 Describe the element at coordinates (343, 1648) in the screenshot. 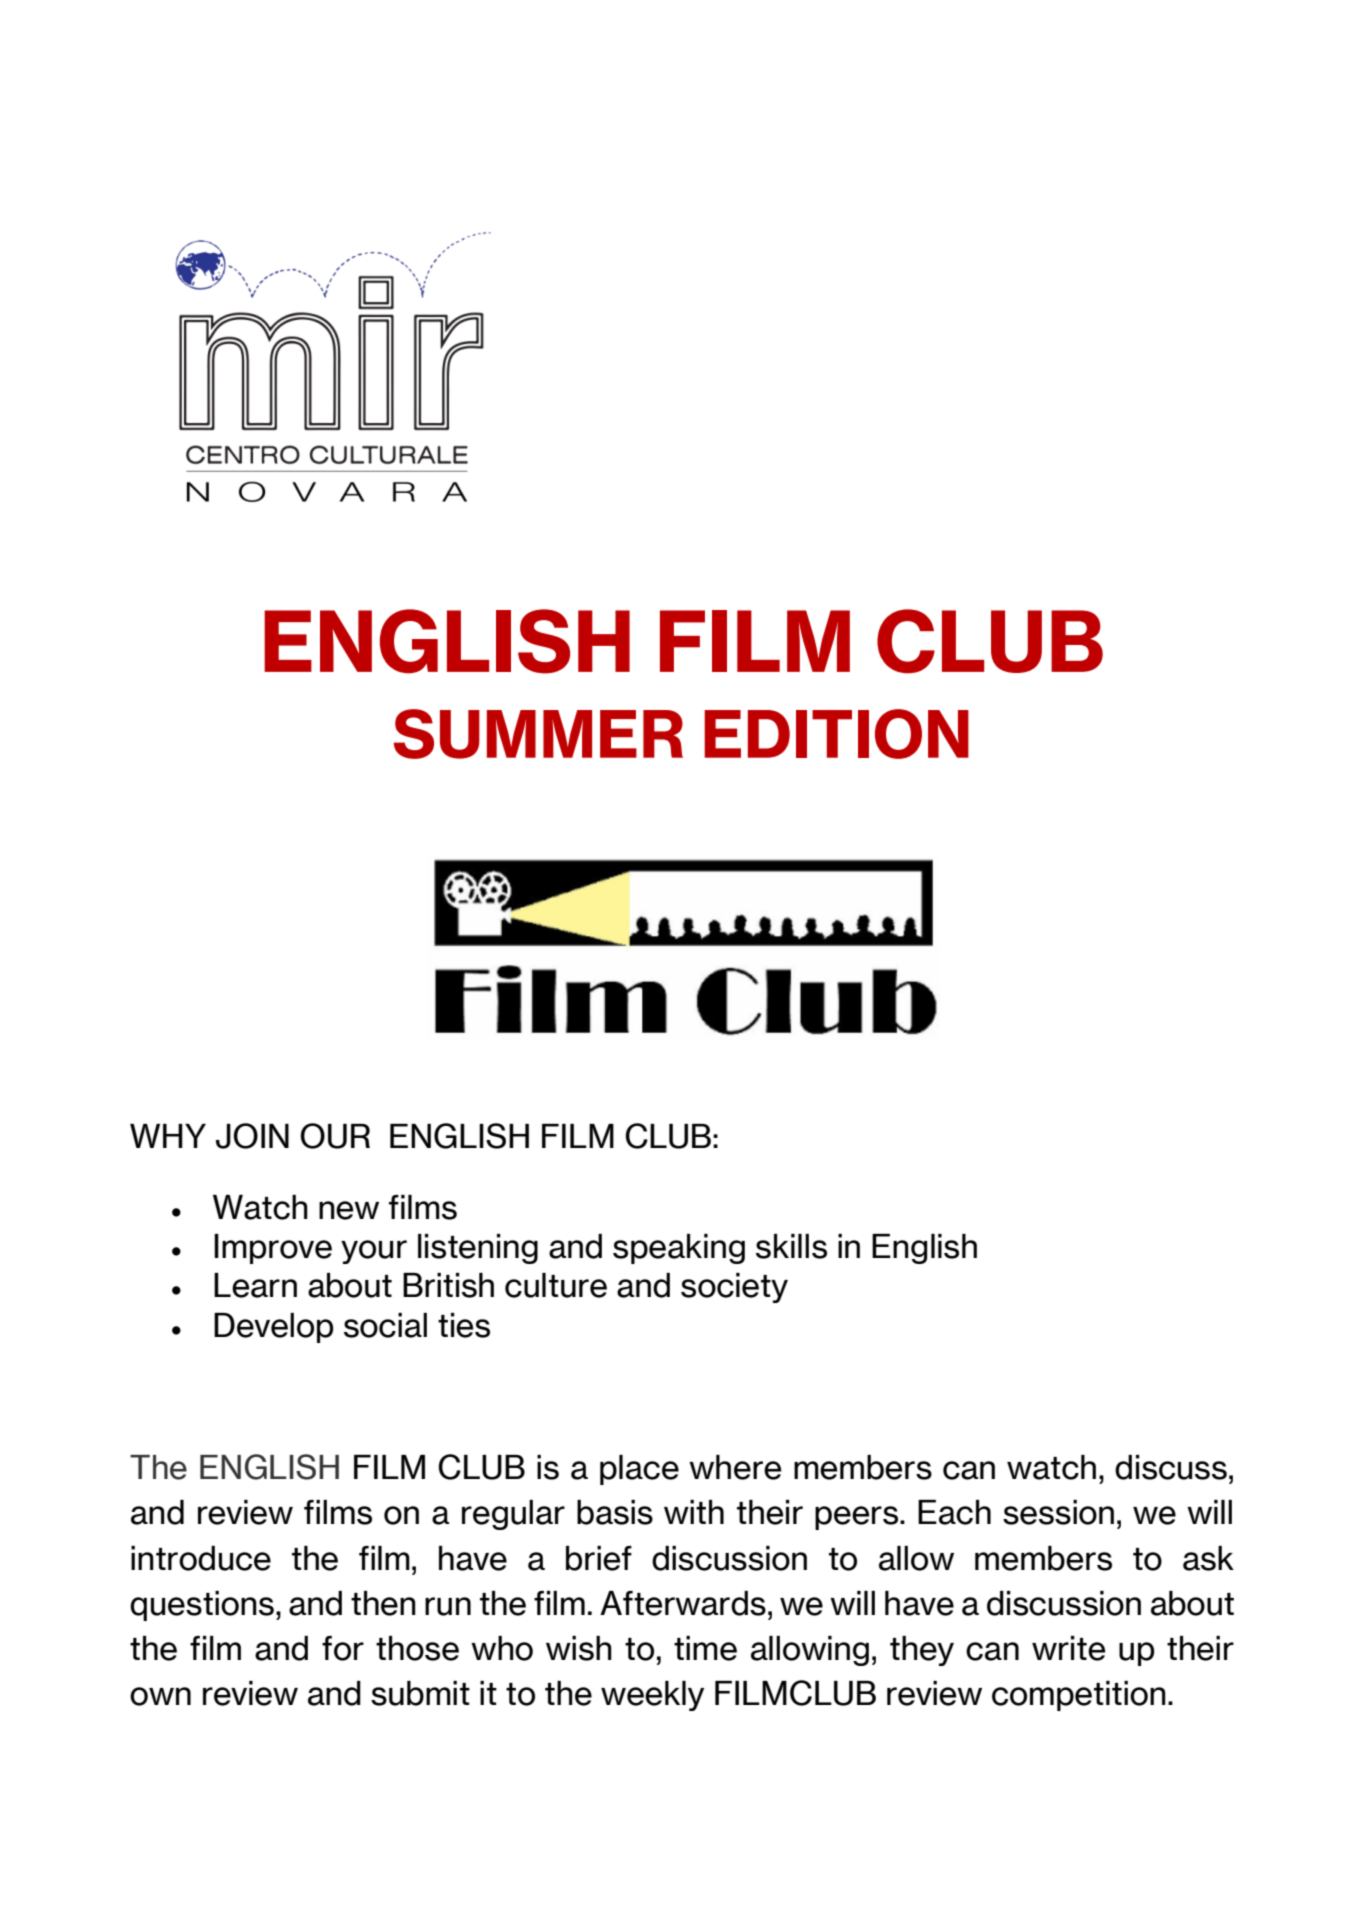

I see `for` at that location.
